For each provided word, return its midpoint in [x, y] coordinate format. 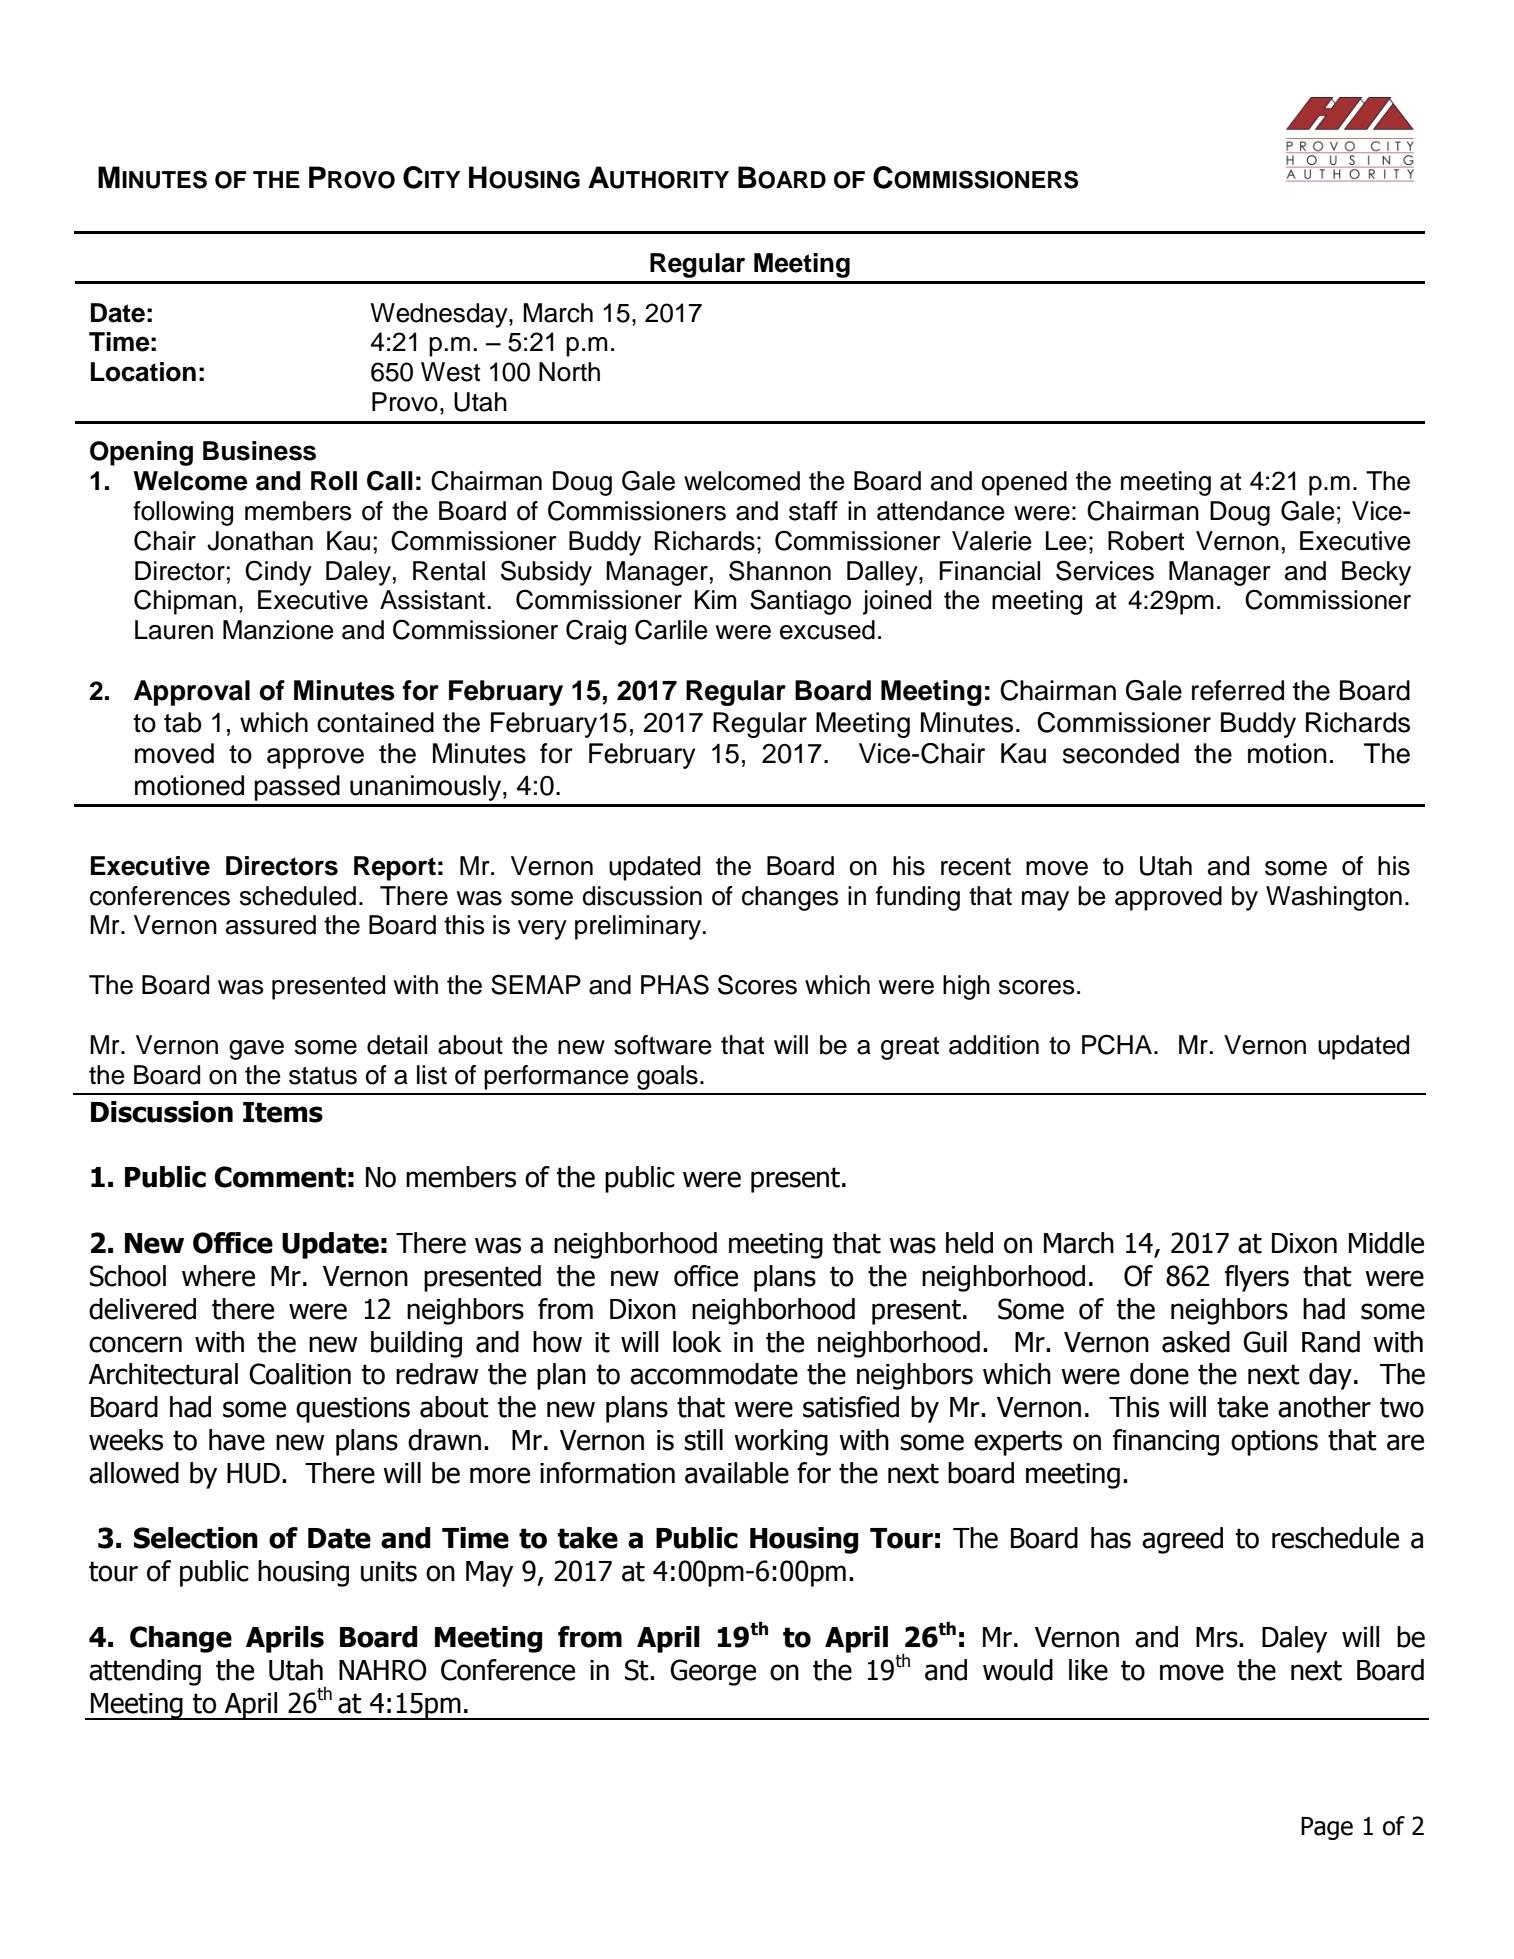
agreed [1182, 1540]
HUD [253, 1473]
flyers [1257, 1278]
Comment [280, 1177]
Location [143, 372]
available [737, 1473]
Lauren [174, 630]
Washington [1334, 898]
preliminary [638, 927]
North [569, 372]
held [969, 1243]
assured [271, 925]
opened [1024, 483]
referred [1238, 690]
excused [827, 630]
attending [145, 1672]
